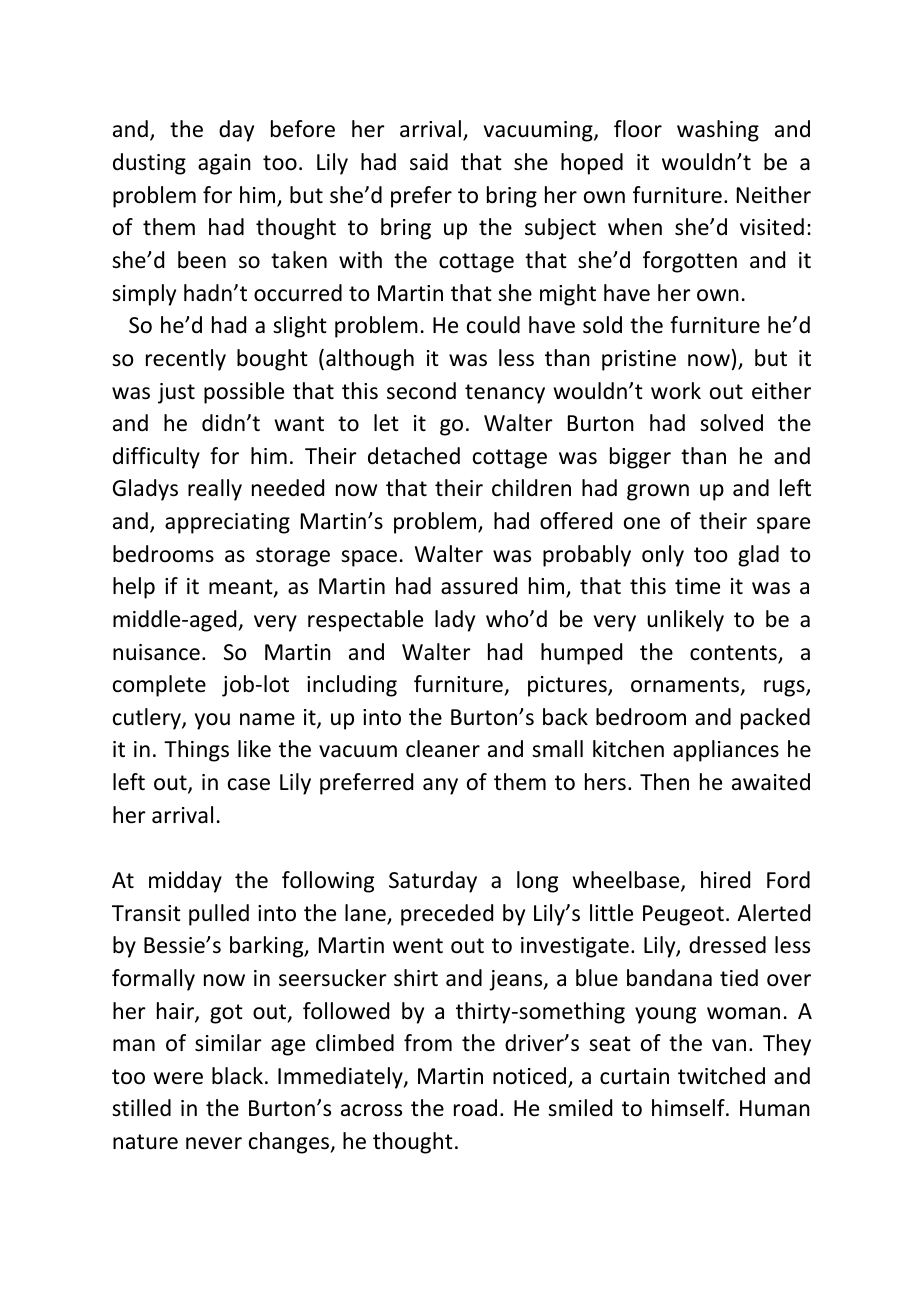 This screenshot has height=1308, width=924. I want to click on road, so click(475, 1108).
